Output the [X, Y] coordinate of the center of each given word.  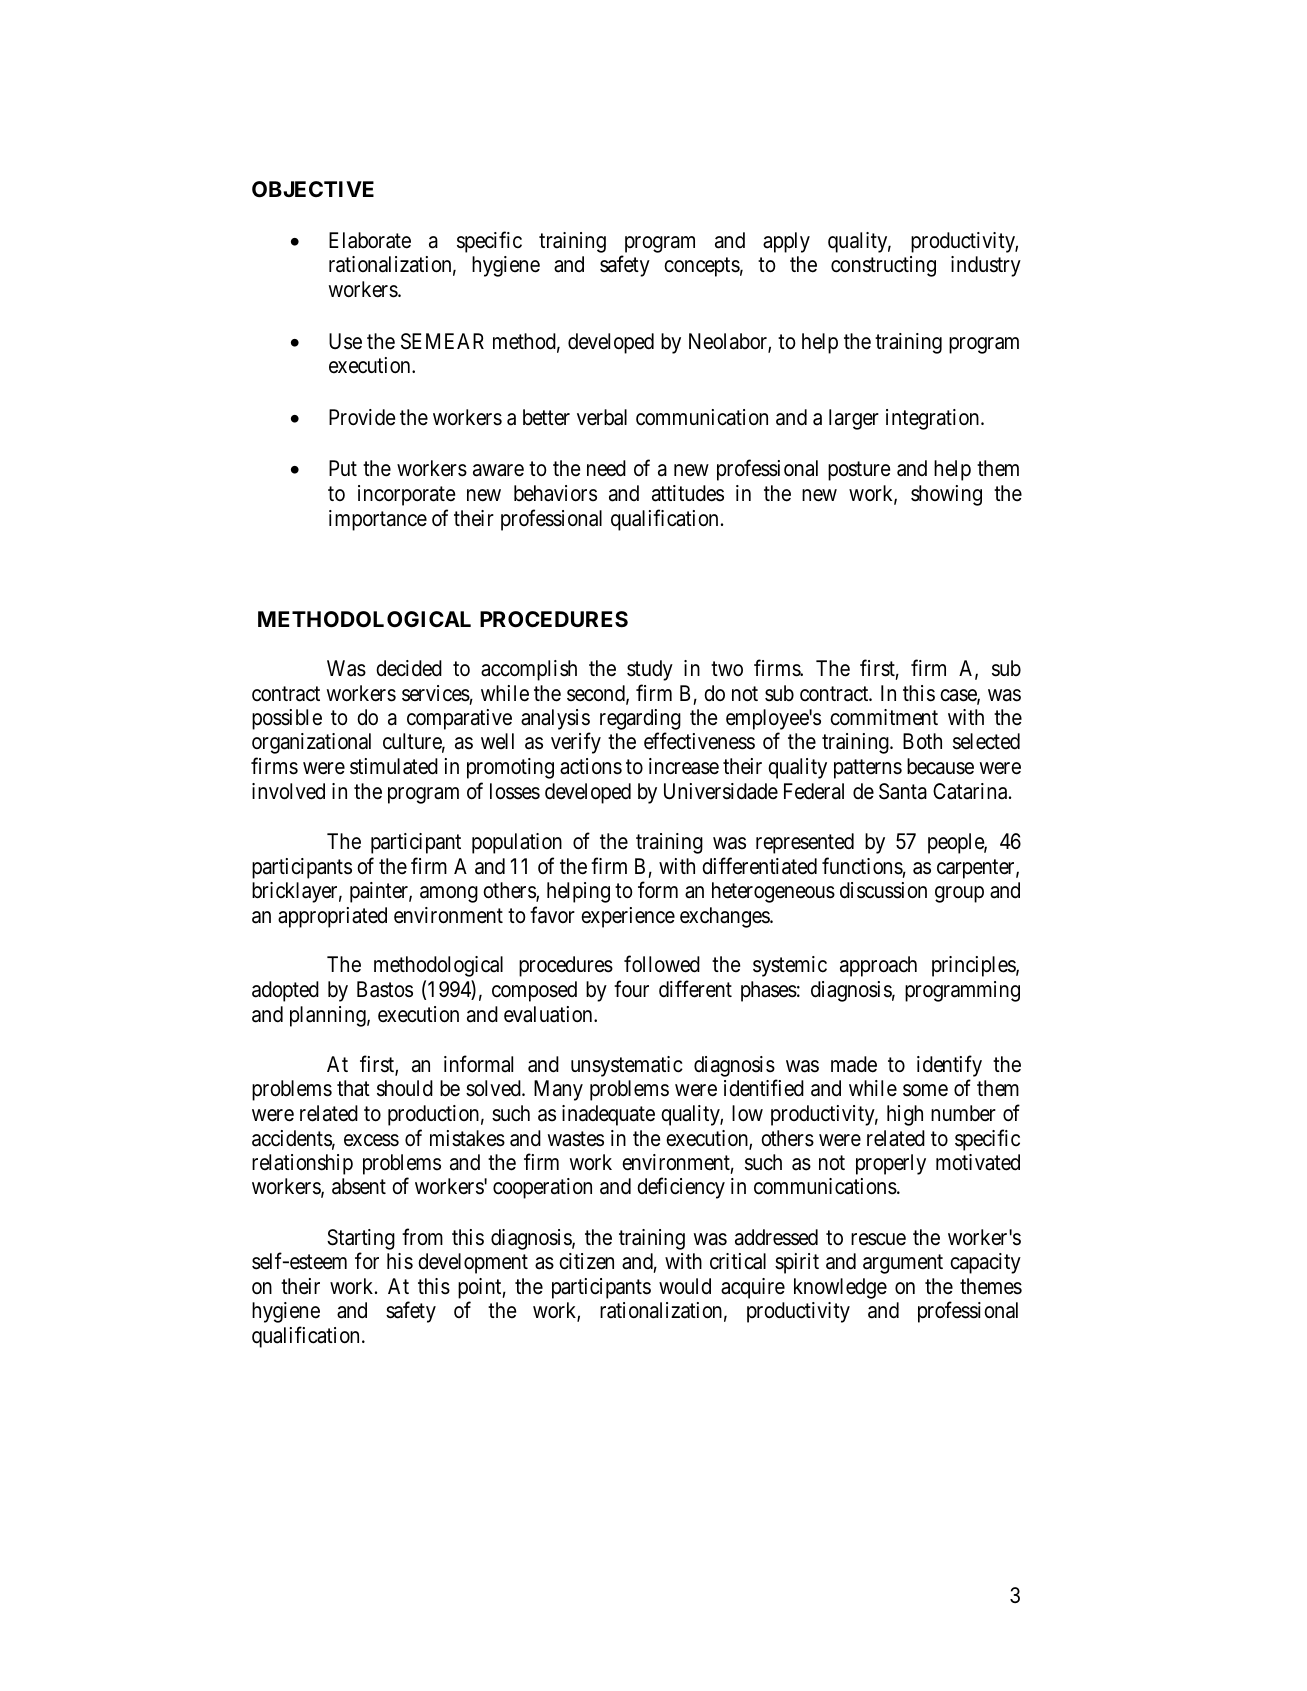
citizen [586, 1261]
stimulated [394, 766]
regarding [640, 721]
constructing [883, 266]
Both [922, 741]
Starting [361, 1239]
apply [786, 242]
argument [903, 1264]
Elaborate [370, 240]
